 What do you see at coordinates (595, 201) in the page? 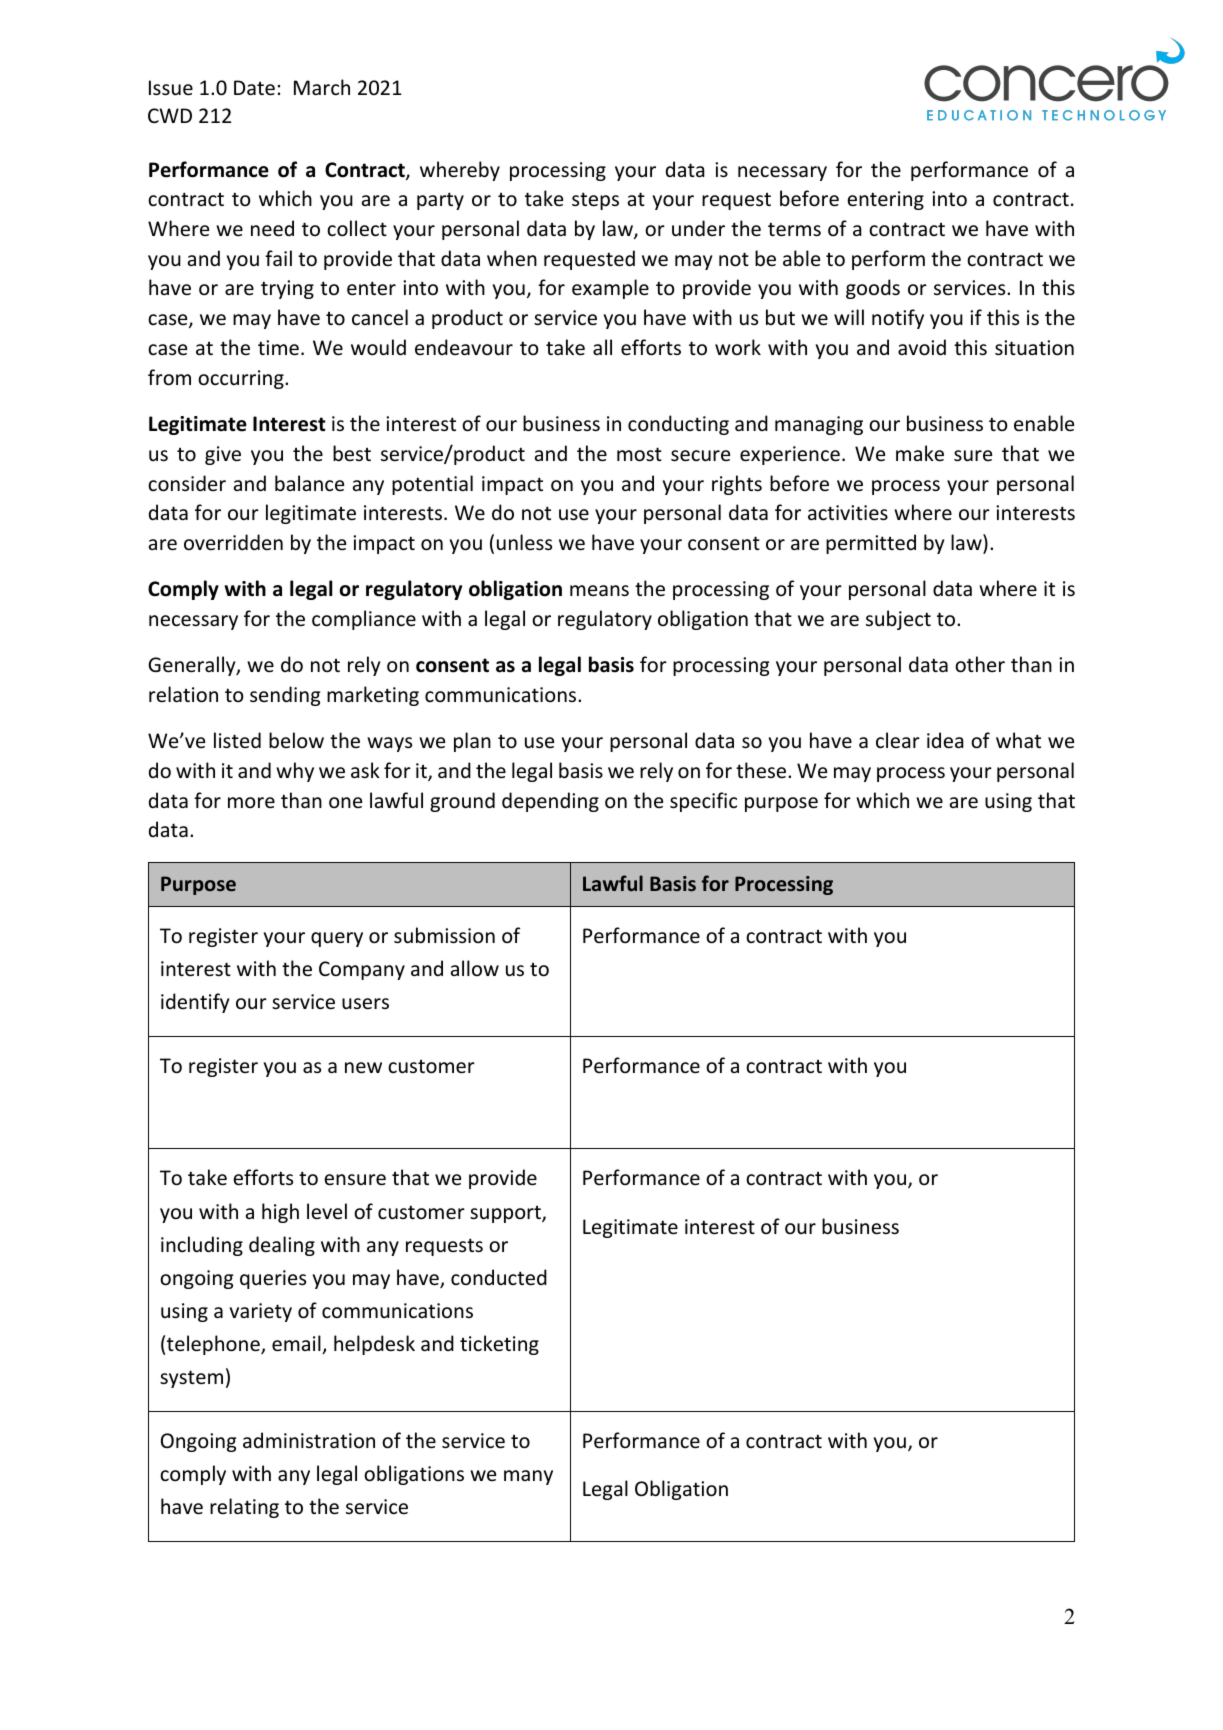
I see `steps` at bounding box center [595, 201].
